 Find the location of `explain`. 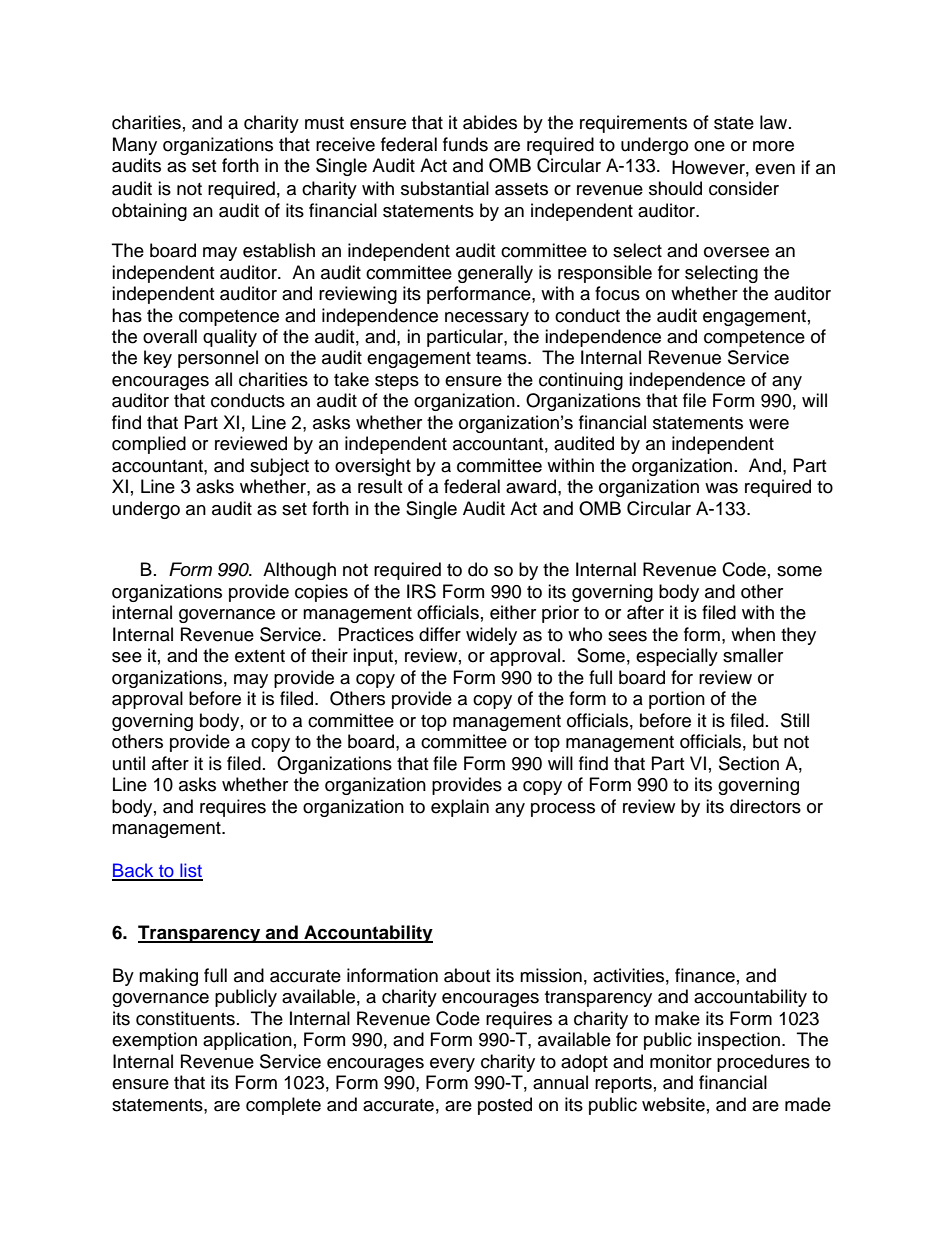

explain is located at coordinates (460, 808).
